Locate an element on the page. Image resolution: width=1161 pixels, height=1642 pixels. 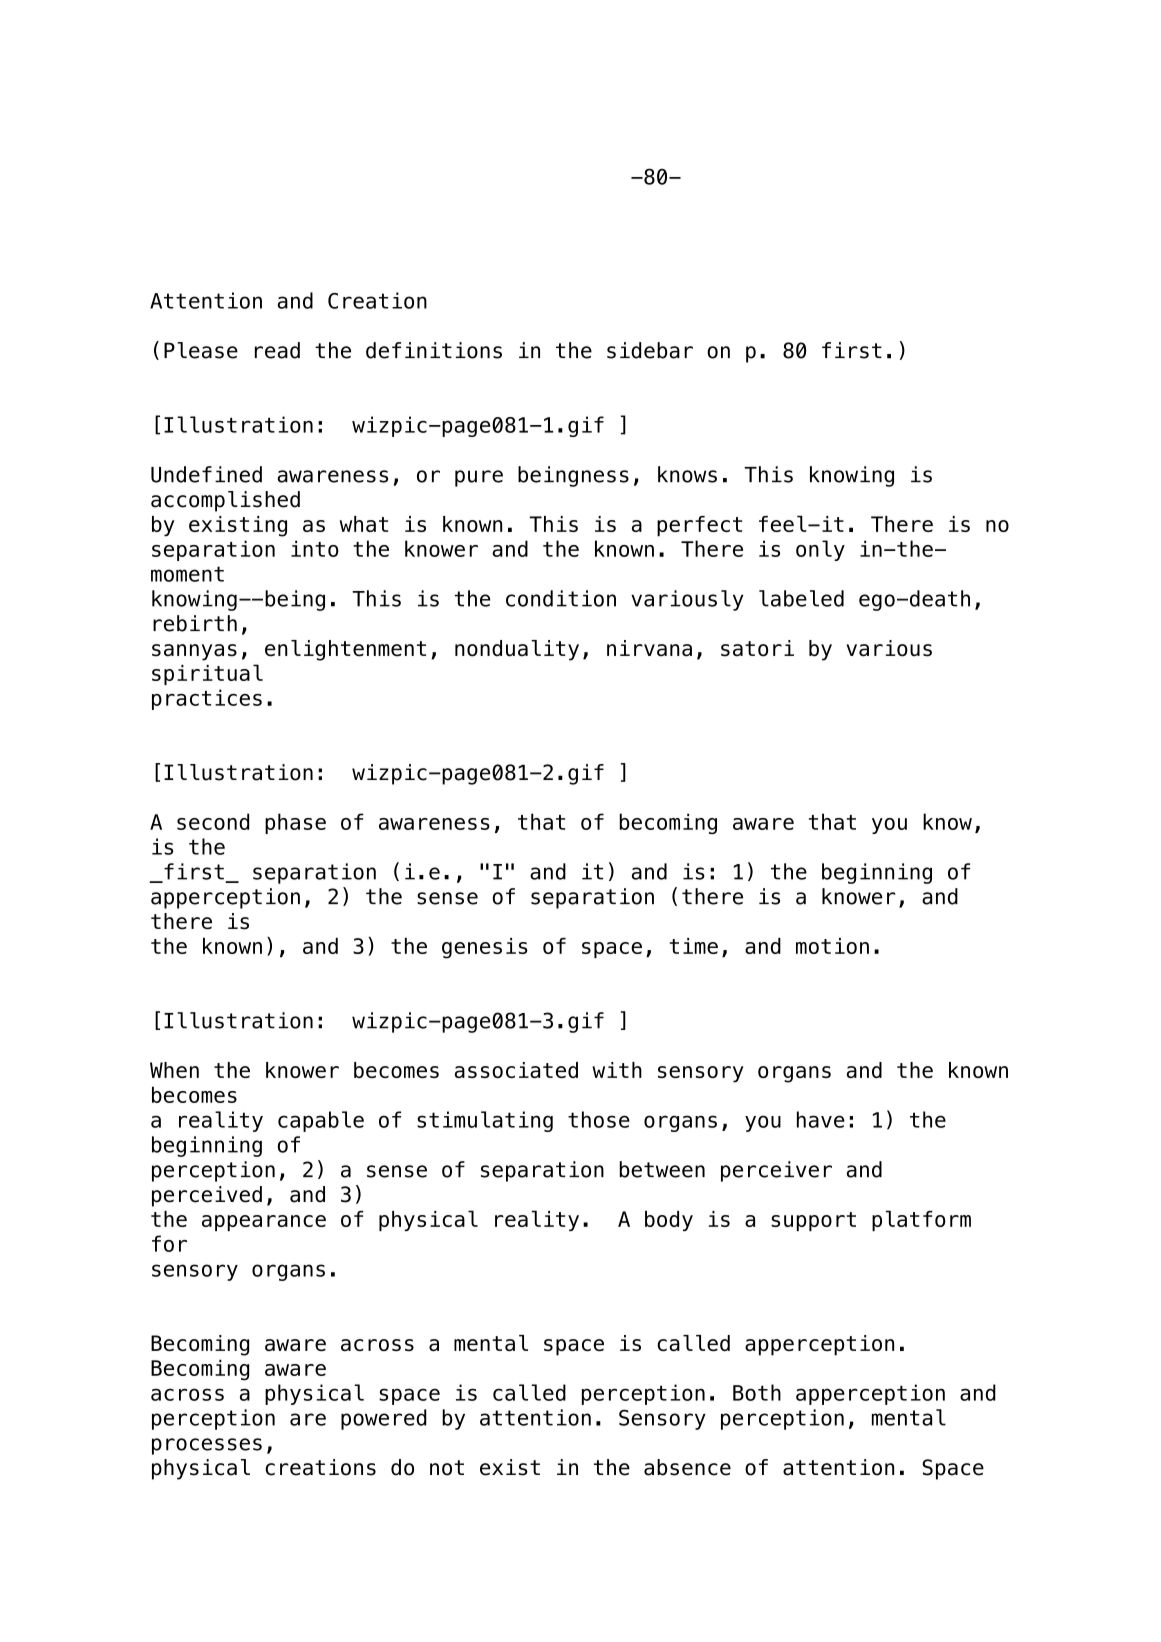
condition is located at coordinates (561, 598).
